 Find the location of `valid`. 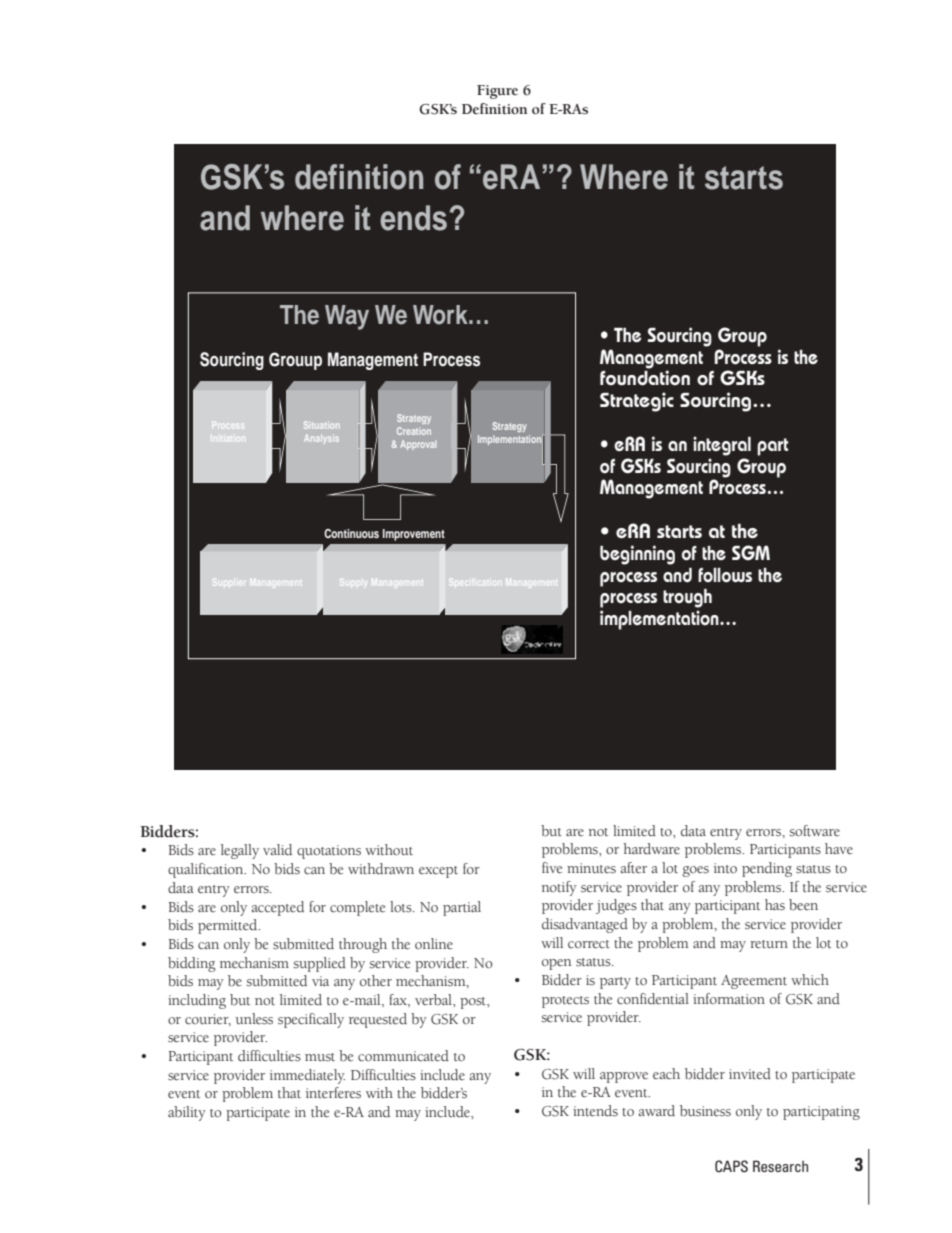

valid is located at coordinates (277, 849).
